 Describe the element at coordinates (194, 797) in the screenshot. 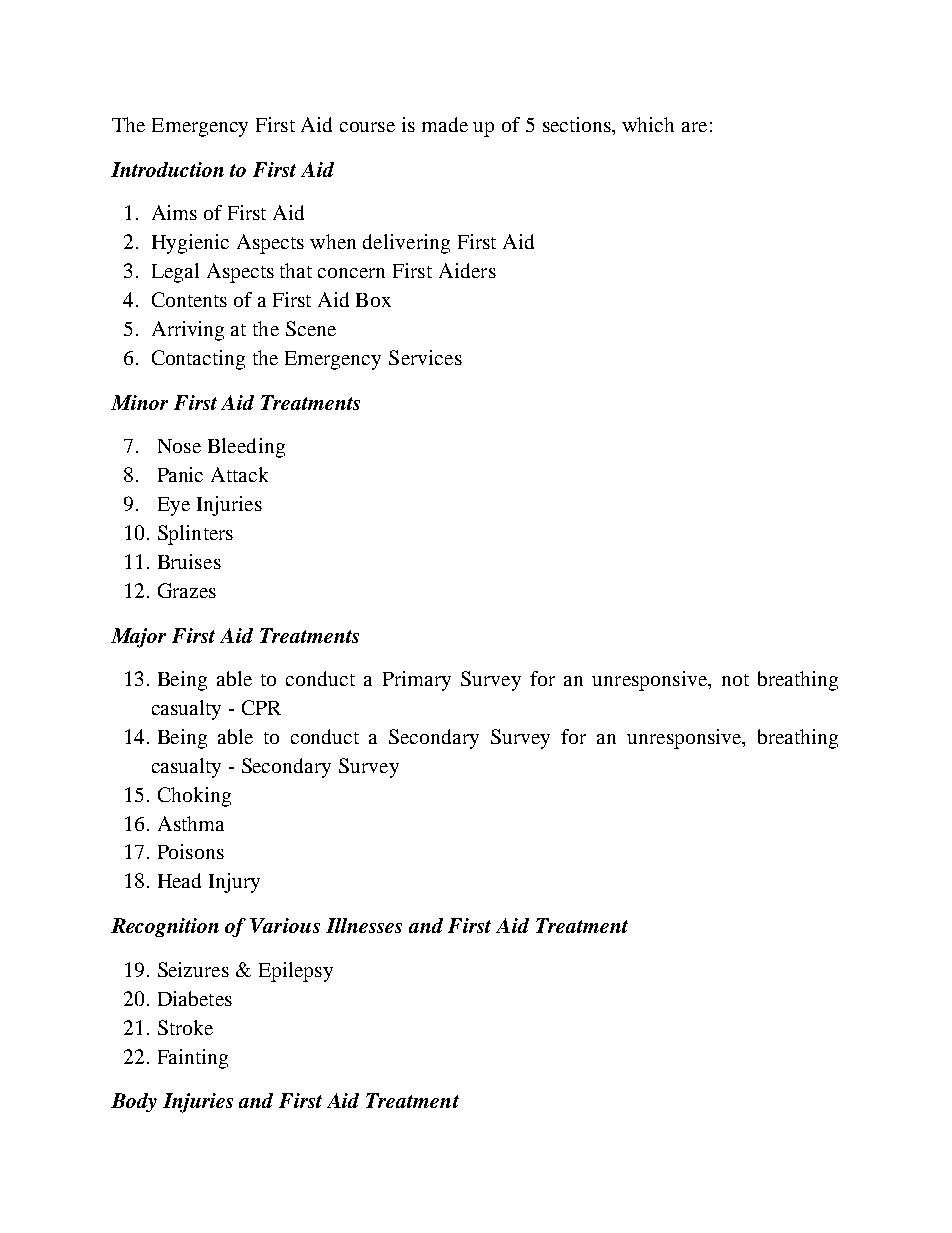

I see `Choking` at that location.
